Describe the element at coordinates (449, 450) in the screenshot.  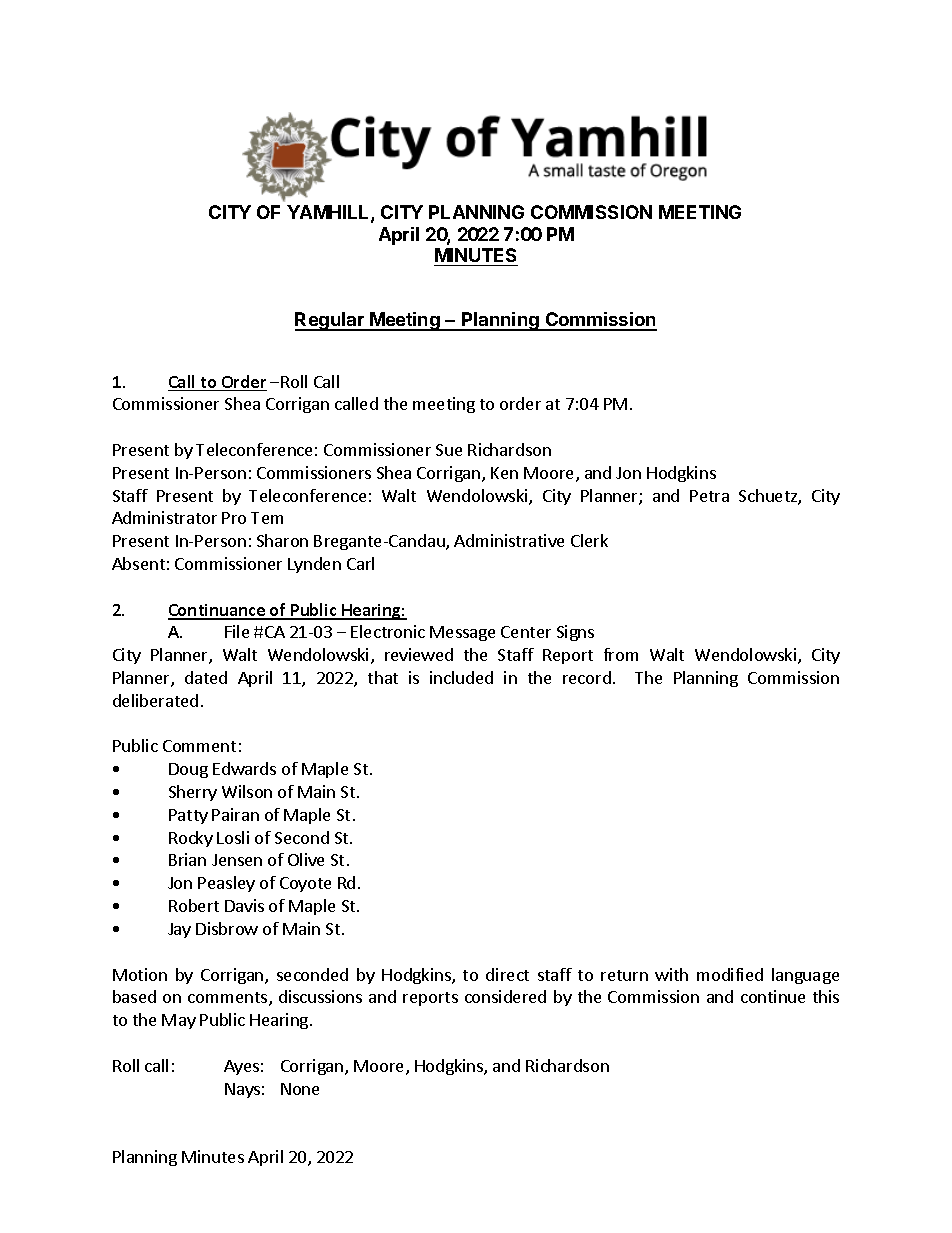
I see `Sue` at that location.
